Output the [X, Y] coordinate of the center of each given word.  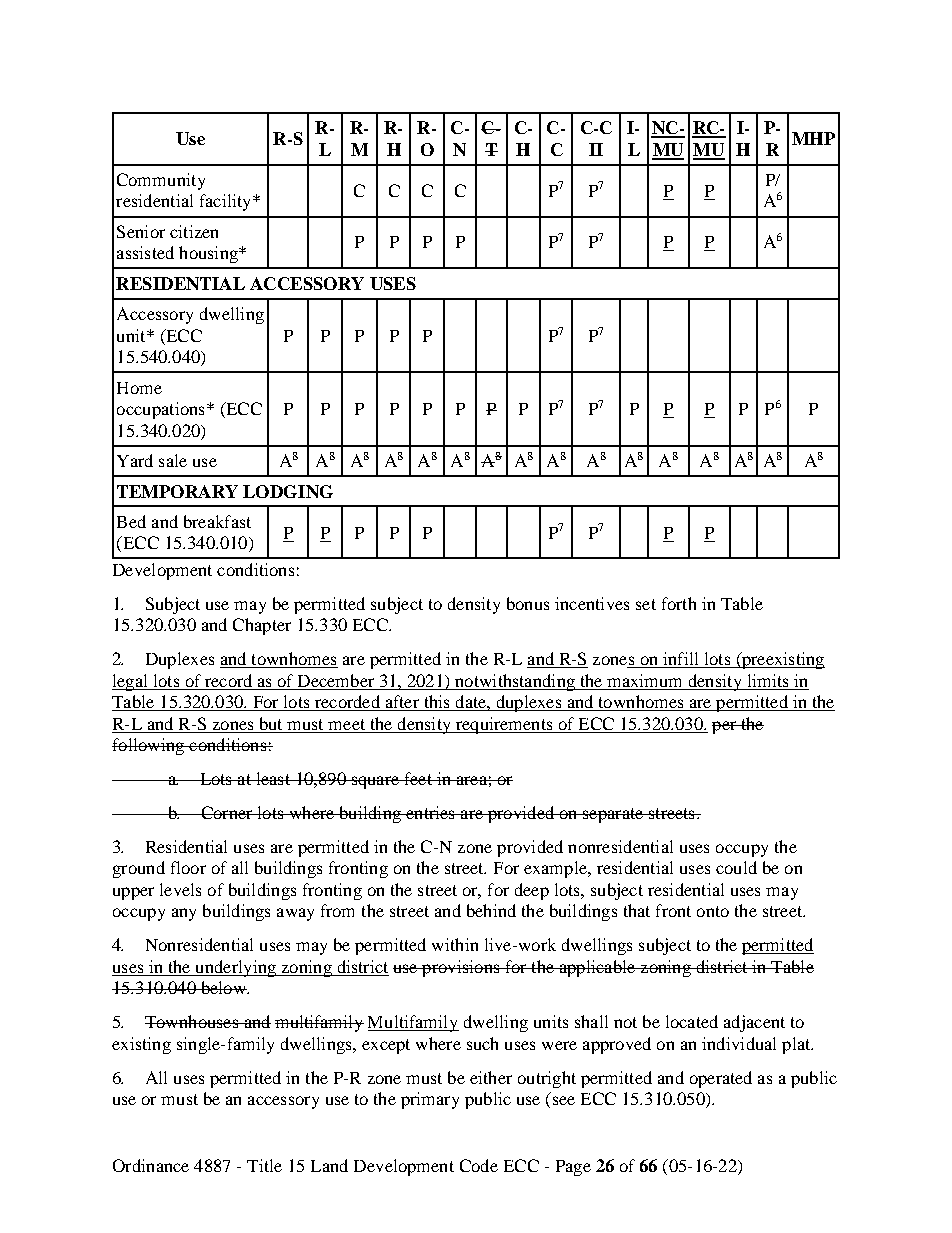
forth [679, 603]
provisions [461, 968]
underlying [235, 968]
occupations [160, 410]
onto [713, 911]
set [646, 604]
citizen [194, 231]
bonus [528, 603]
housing [209, 254]
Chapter [262, 626]
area [471, 780]
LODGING [288, 491]
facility [227, 202]
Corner [227, 812]
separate [613, 815]
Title [264, 1165]
